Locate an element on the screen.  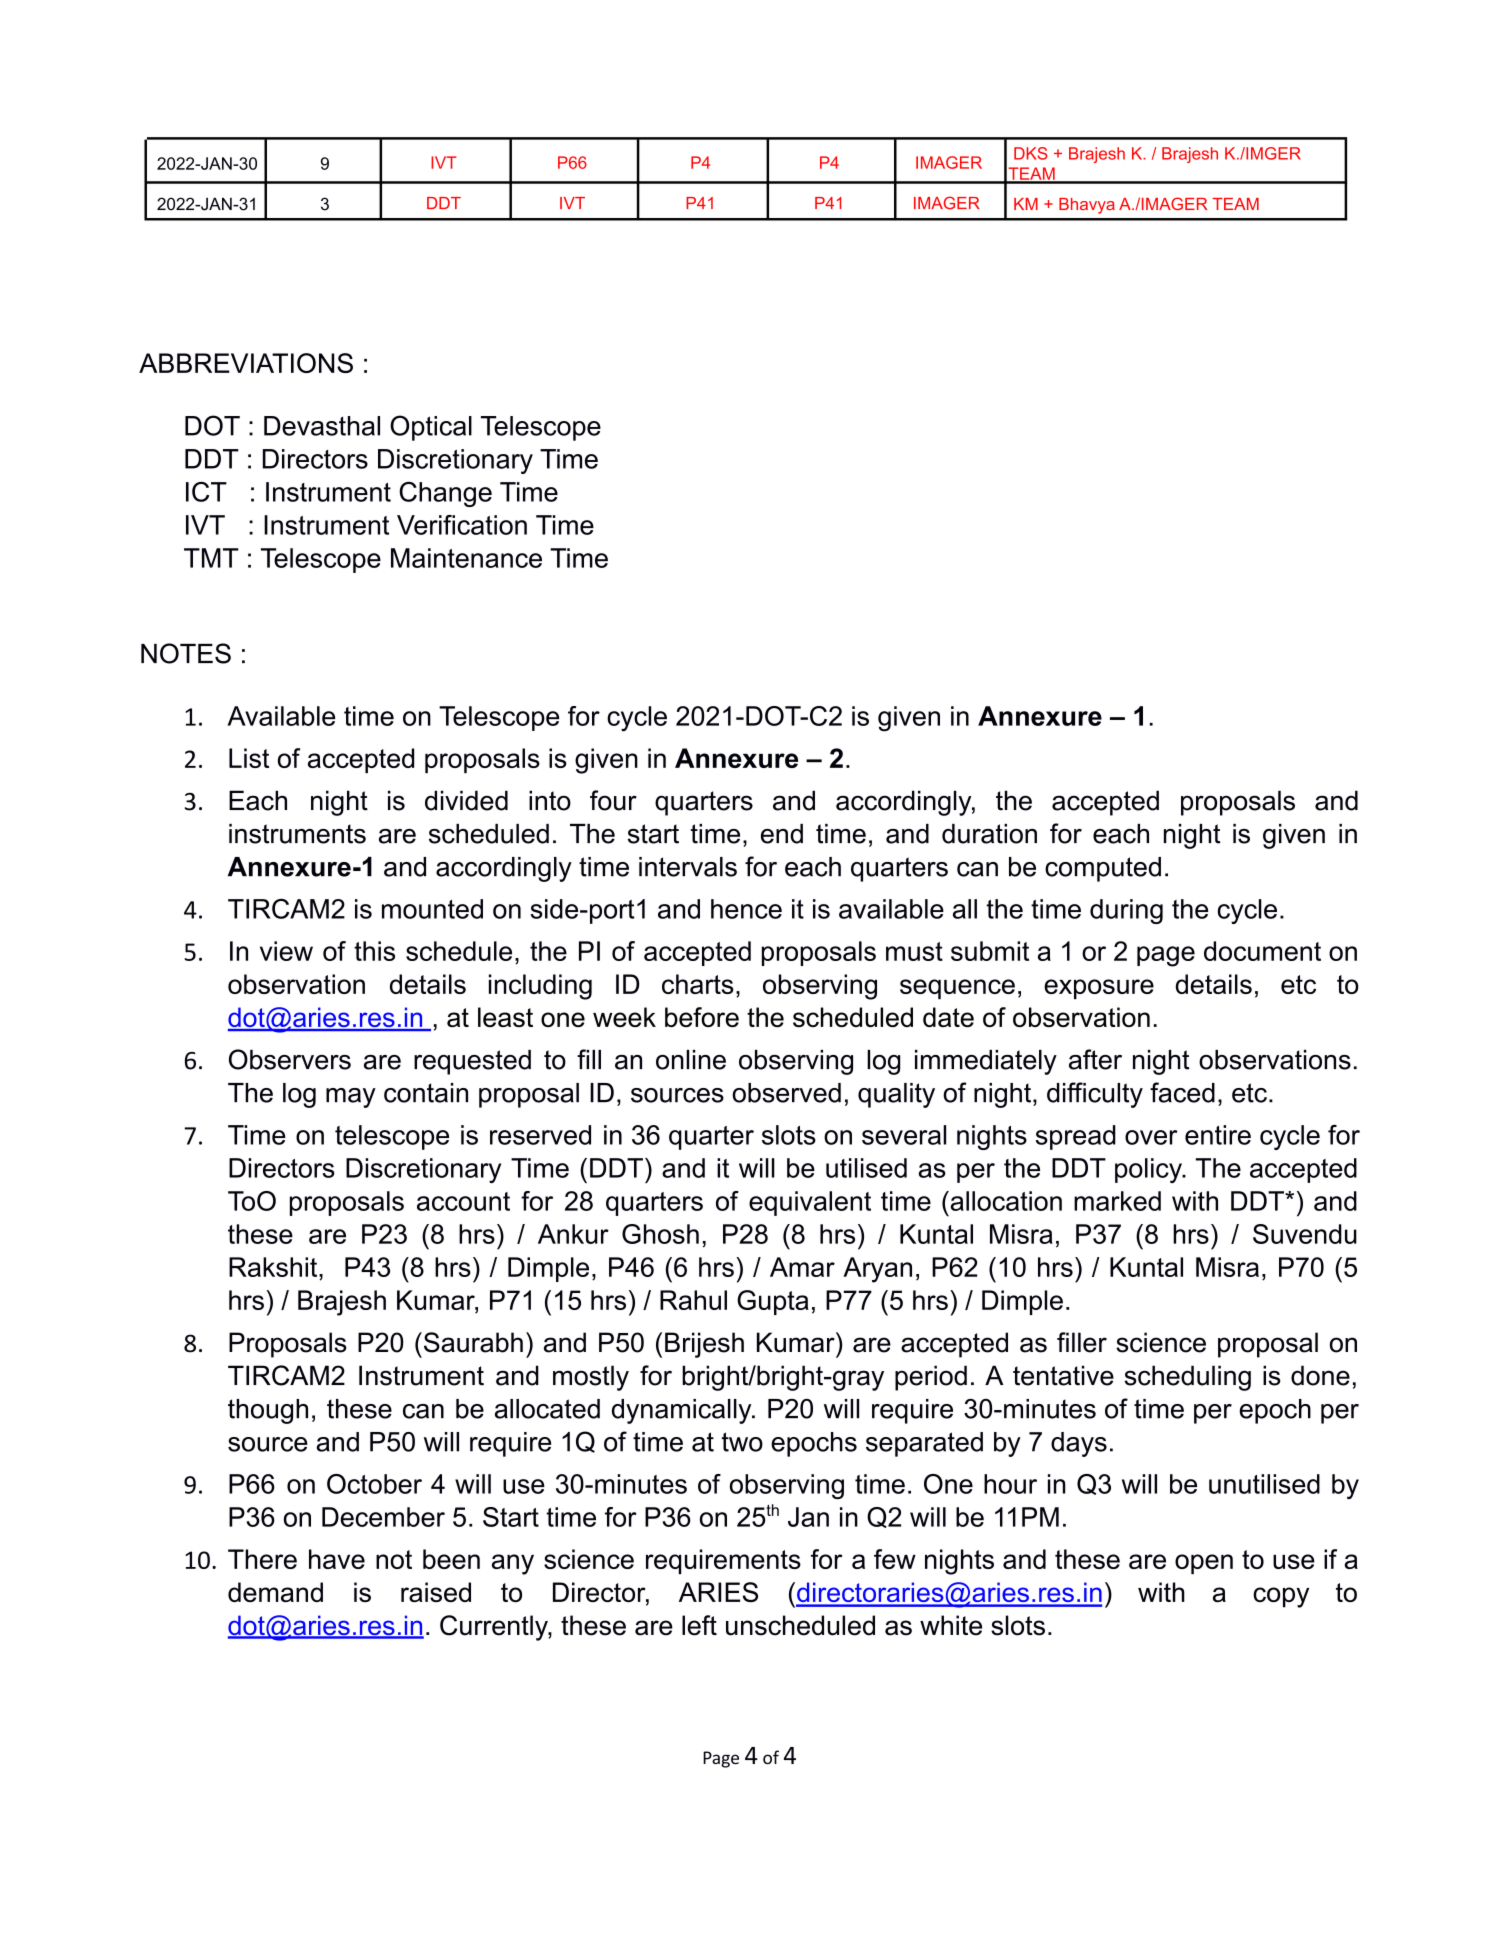
Observers is located at coordinates (290, 1059).
